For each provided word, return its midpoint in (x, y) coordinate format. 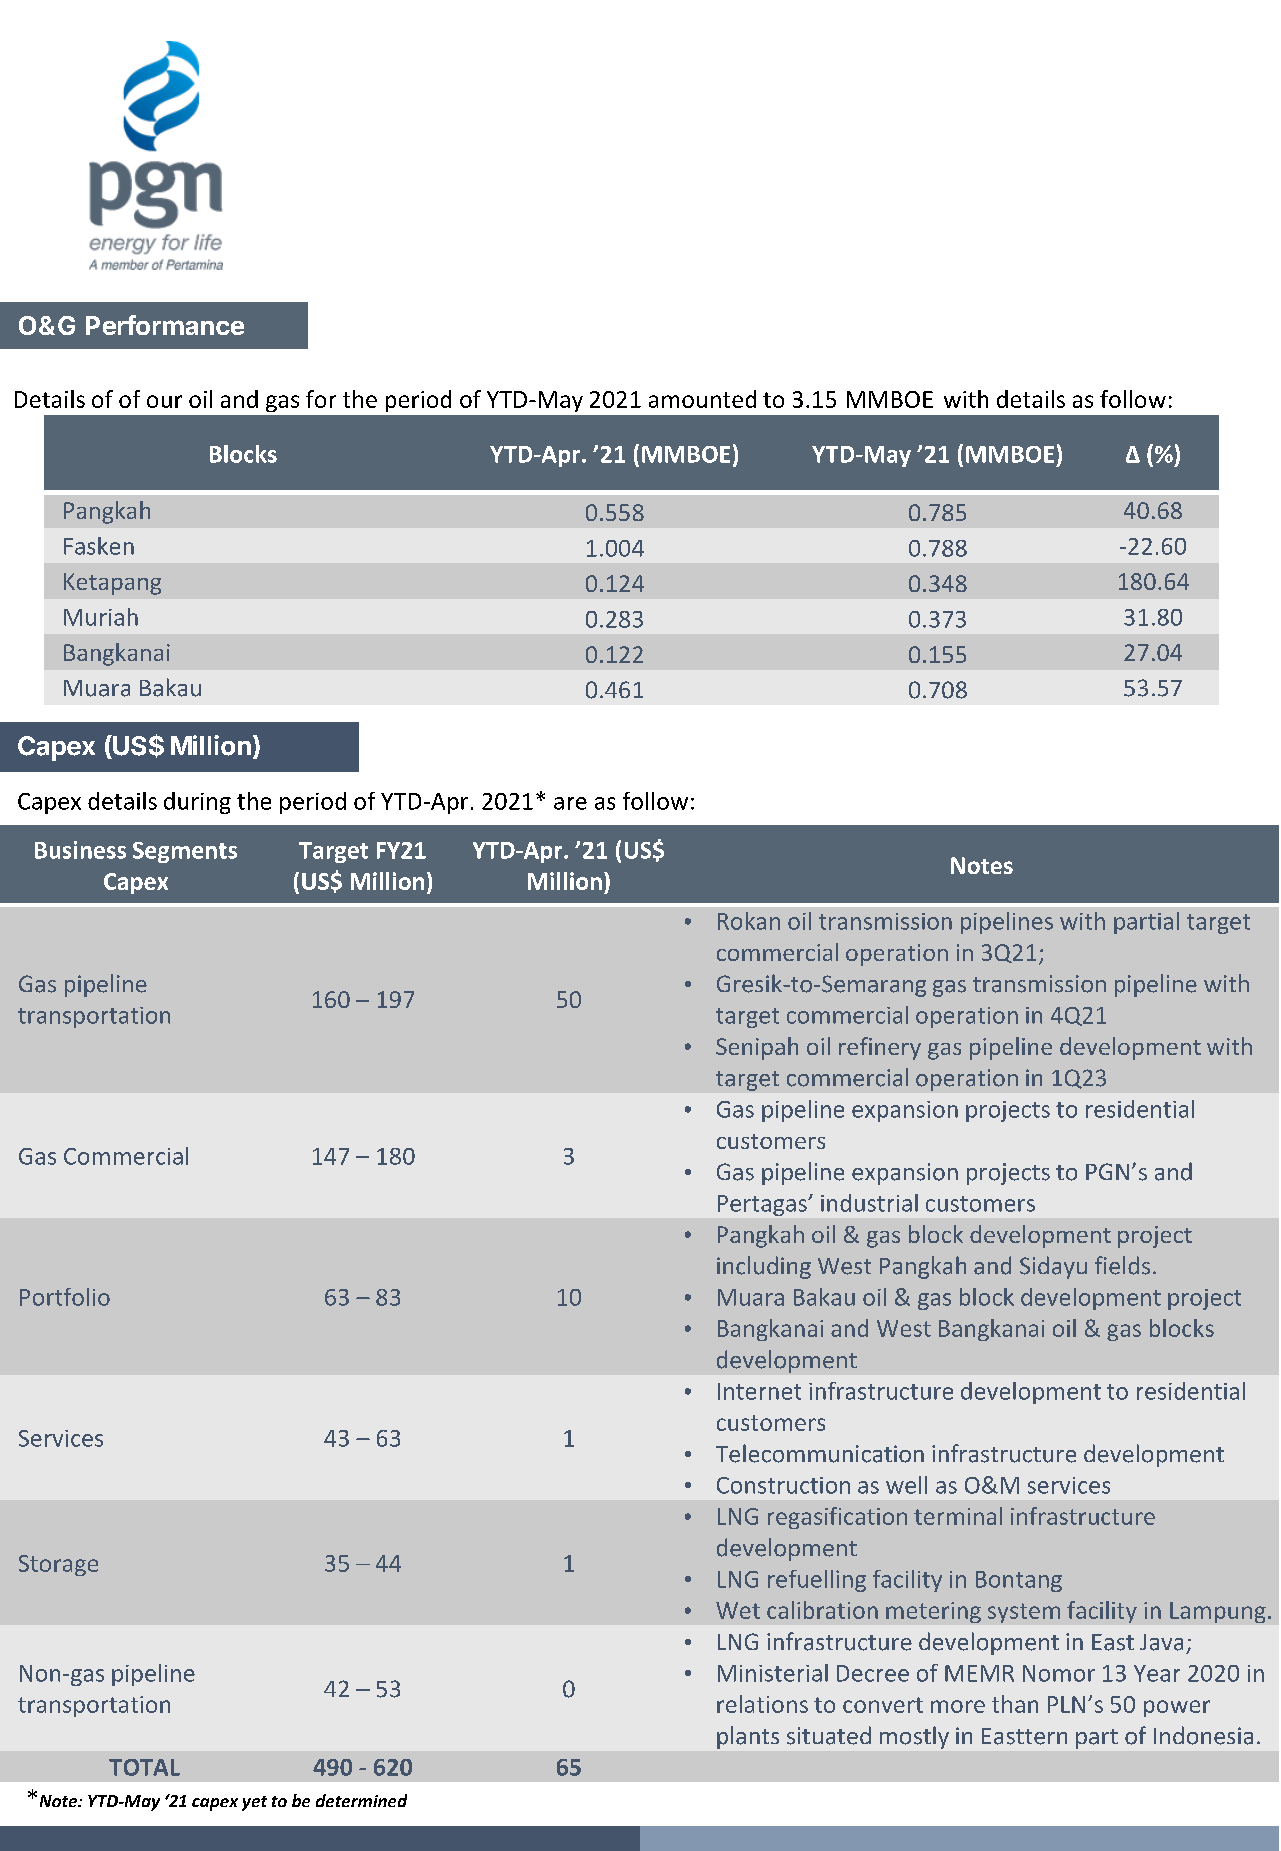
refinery (880, 1048)
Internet (759, 1391)
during (197, 803)
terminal (958, 1516)
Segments (185, 852)
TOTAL (144, 1767)
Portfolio (65, 1297)
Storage (58, 1565)
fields (1122, 1265)
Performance (165, 325)
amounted (702, 399)
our (164, 401)
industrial (869, 1203)
